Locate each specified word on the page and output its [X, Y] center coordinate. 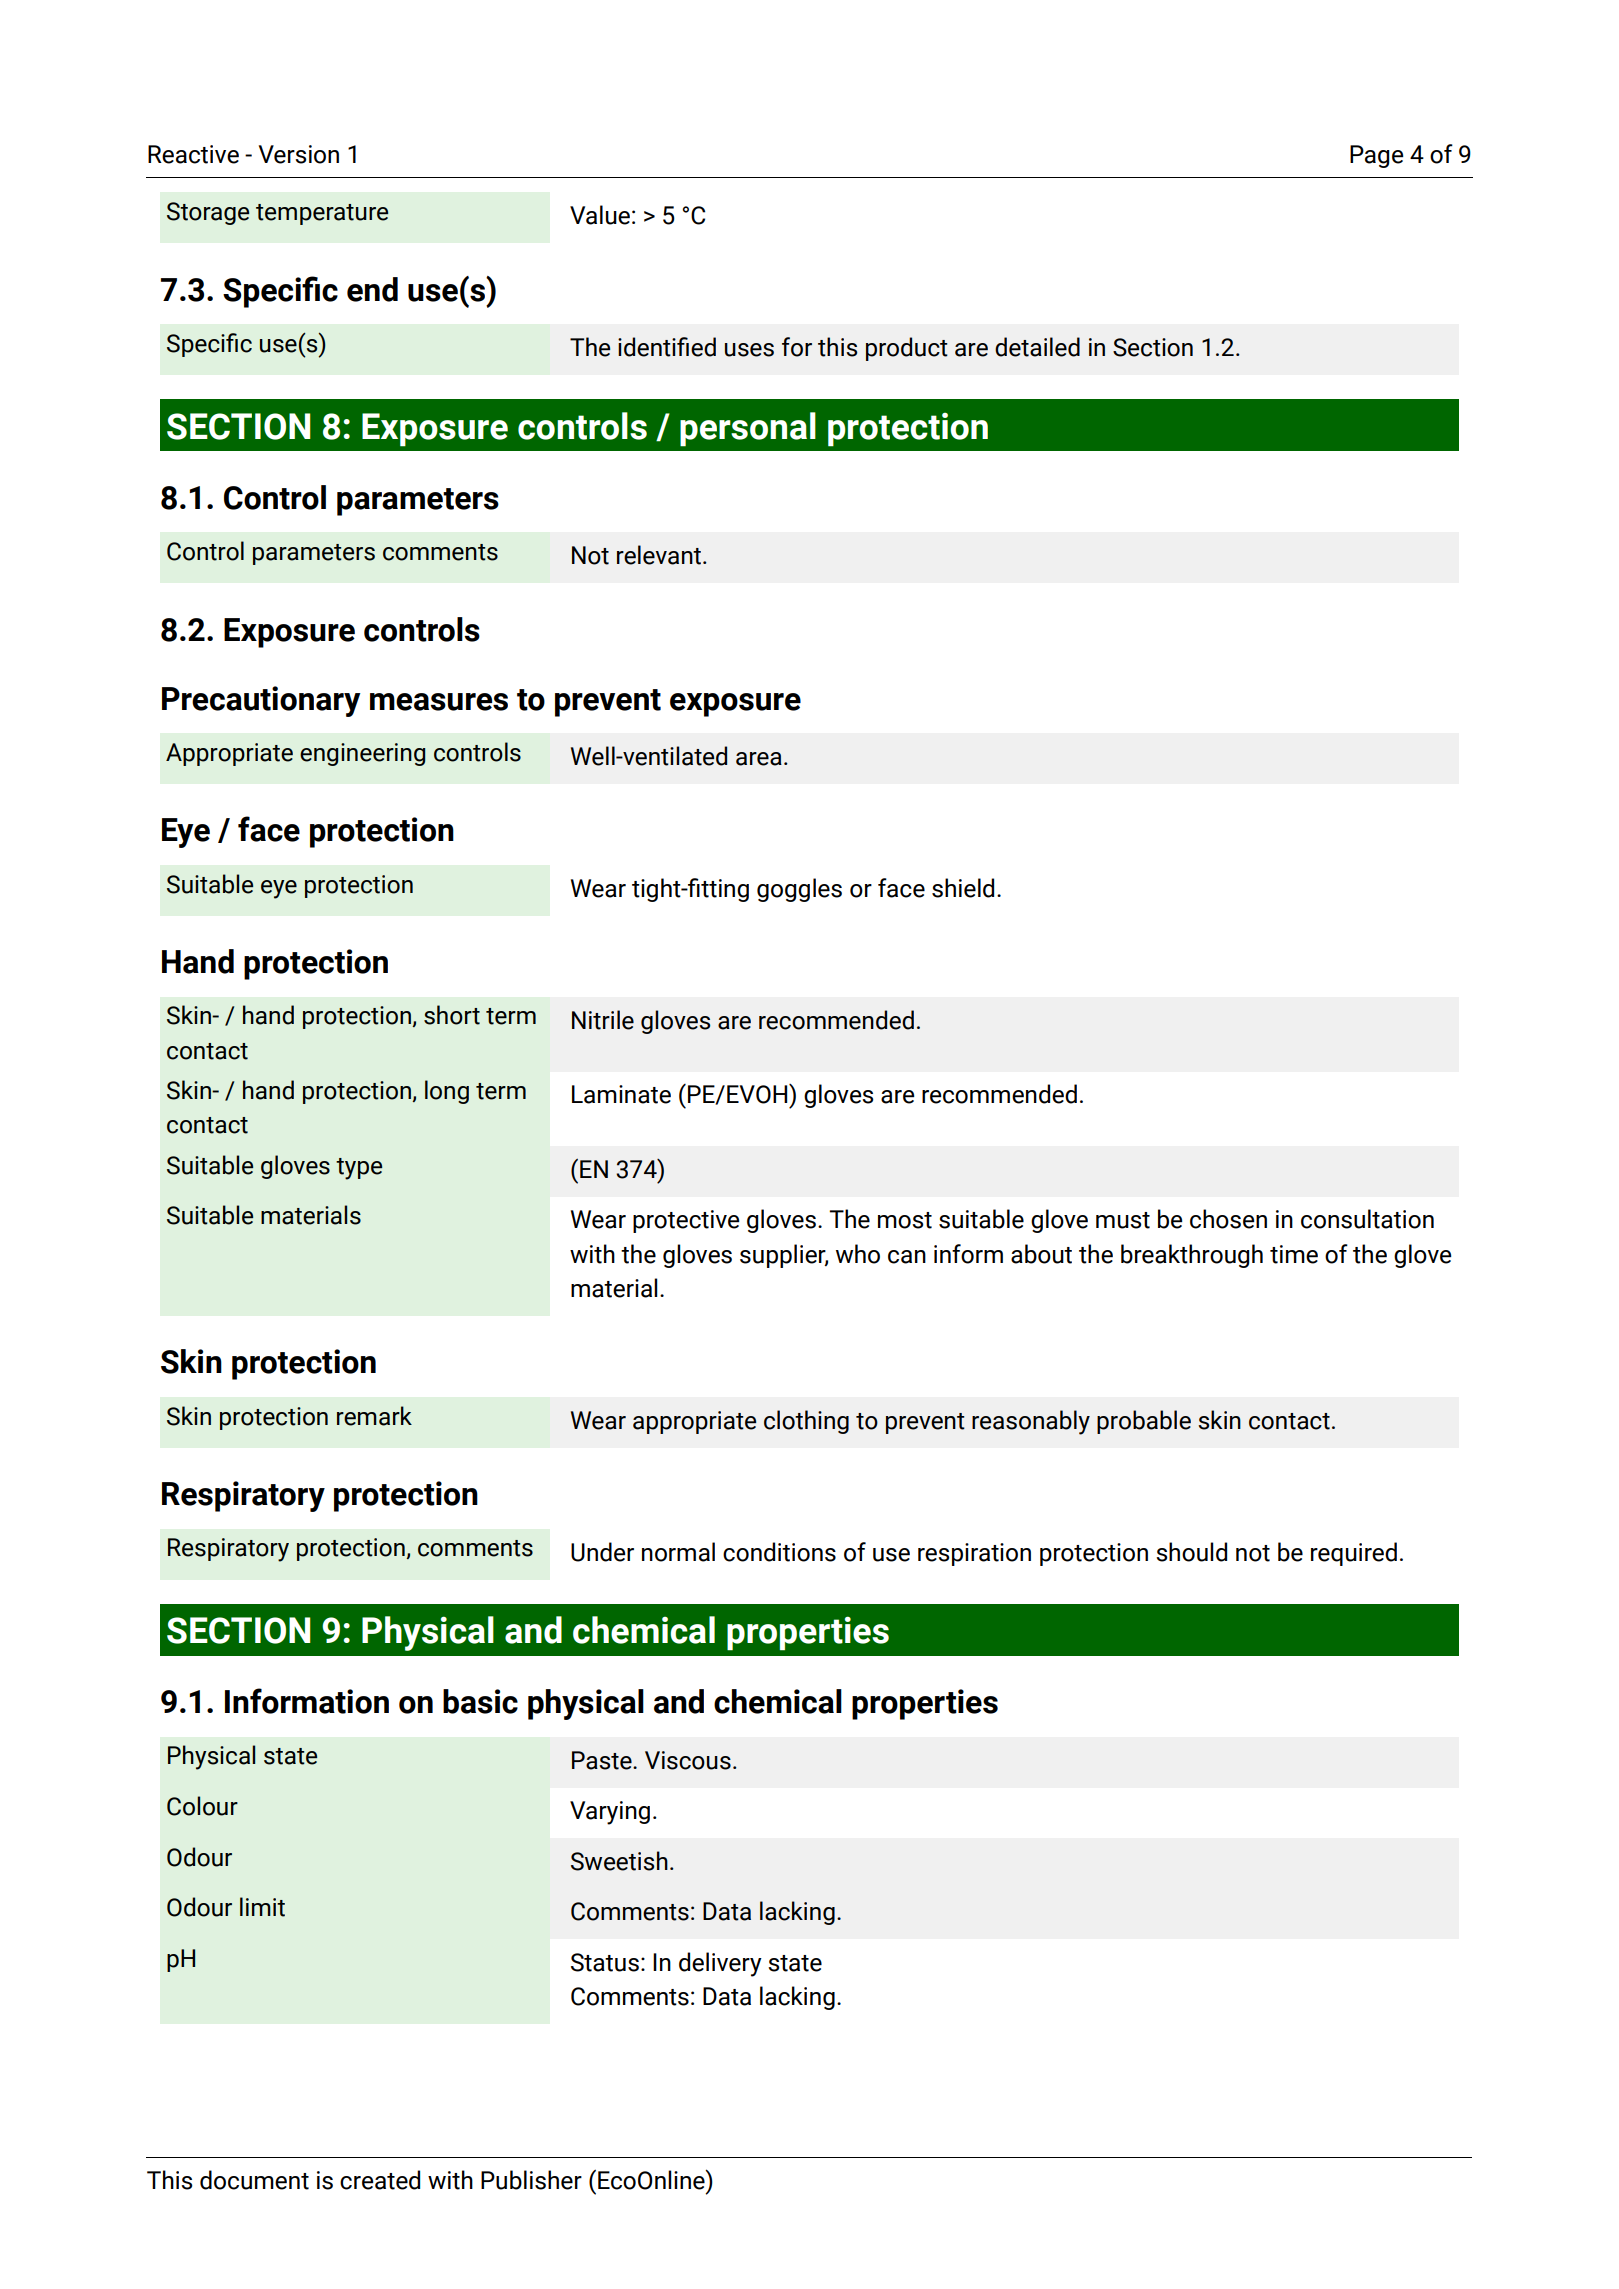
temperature [322, 214]
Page [1377, 156]
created [380, 2180]
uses [749, 350]
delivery [720, 1964]
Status [605, 1962]
